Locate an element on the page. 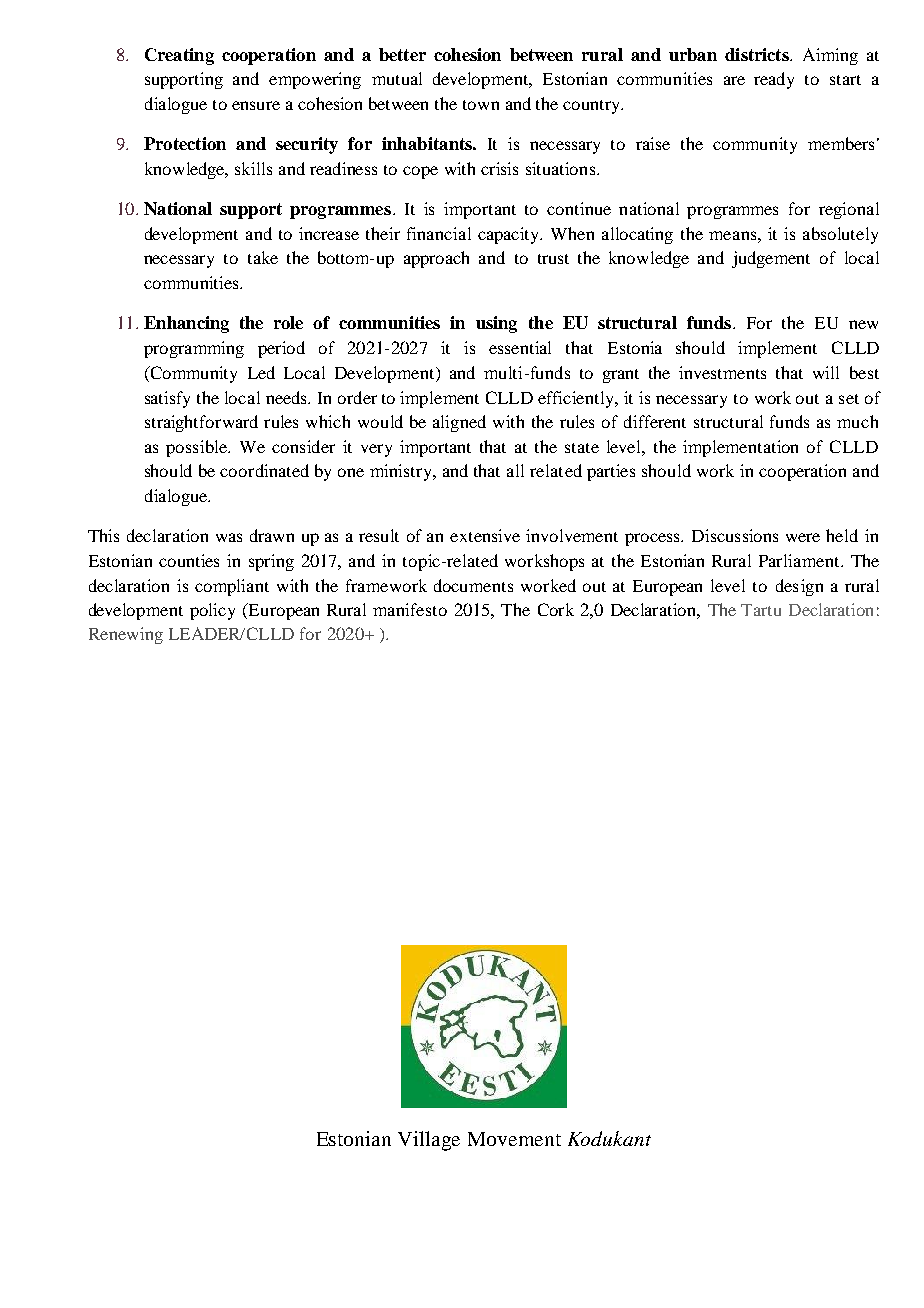 The height and width of the document is (1308, 924). programming is located at coordinates (194, 349).
